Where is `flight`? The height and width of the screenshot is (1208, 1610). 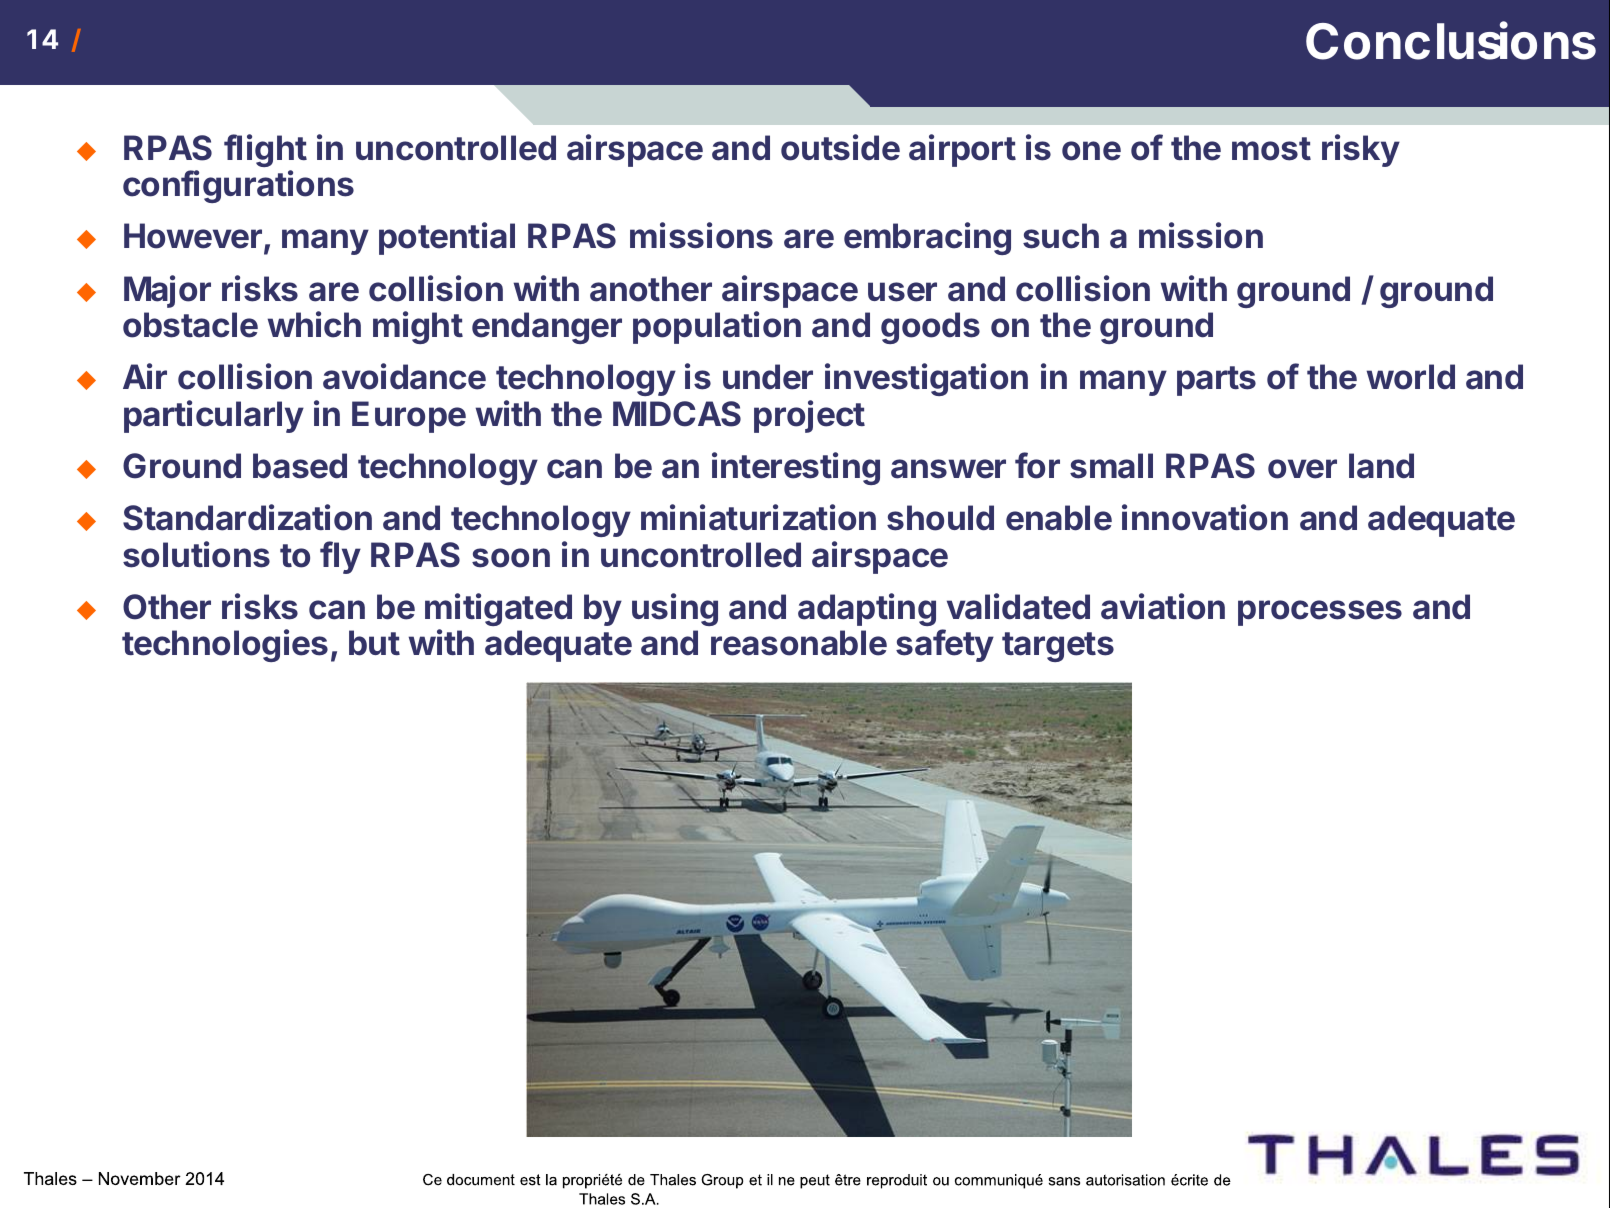 flight is located at coordinates (265, 150).
